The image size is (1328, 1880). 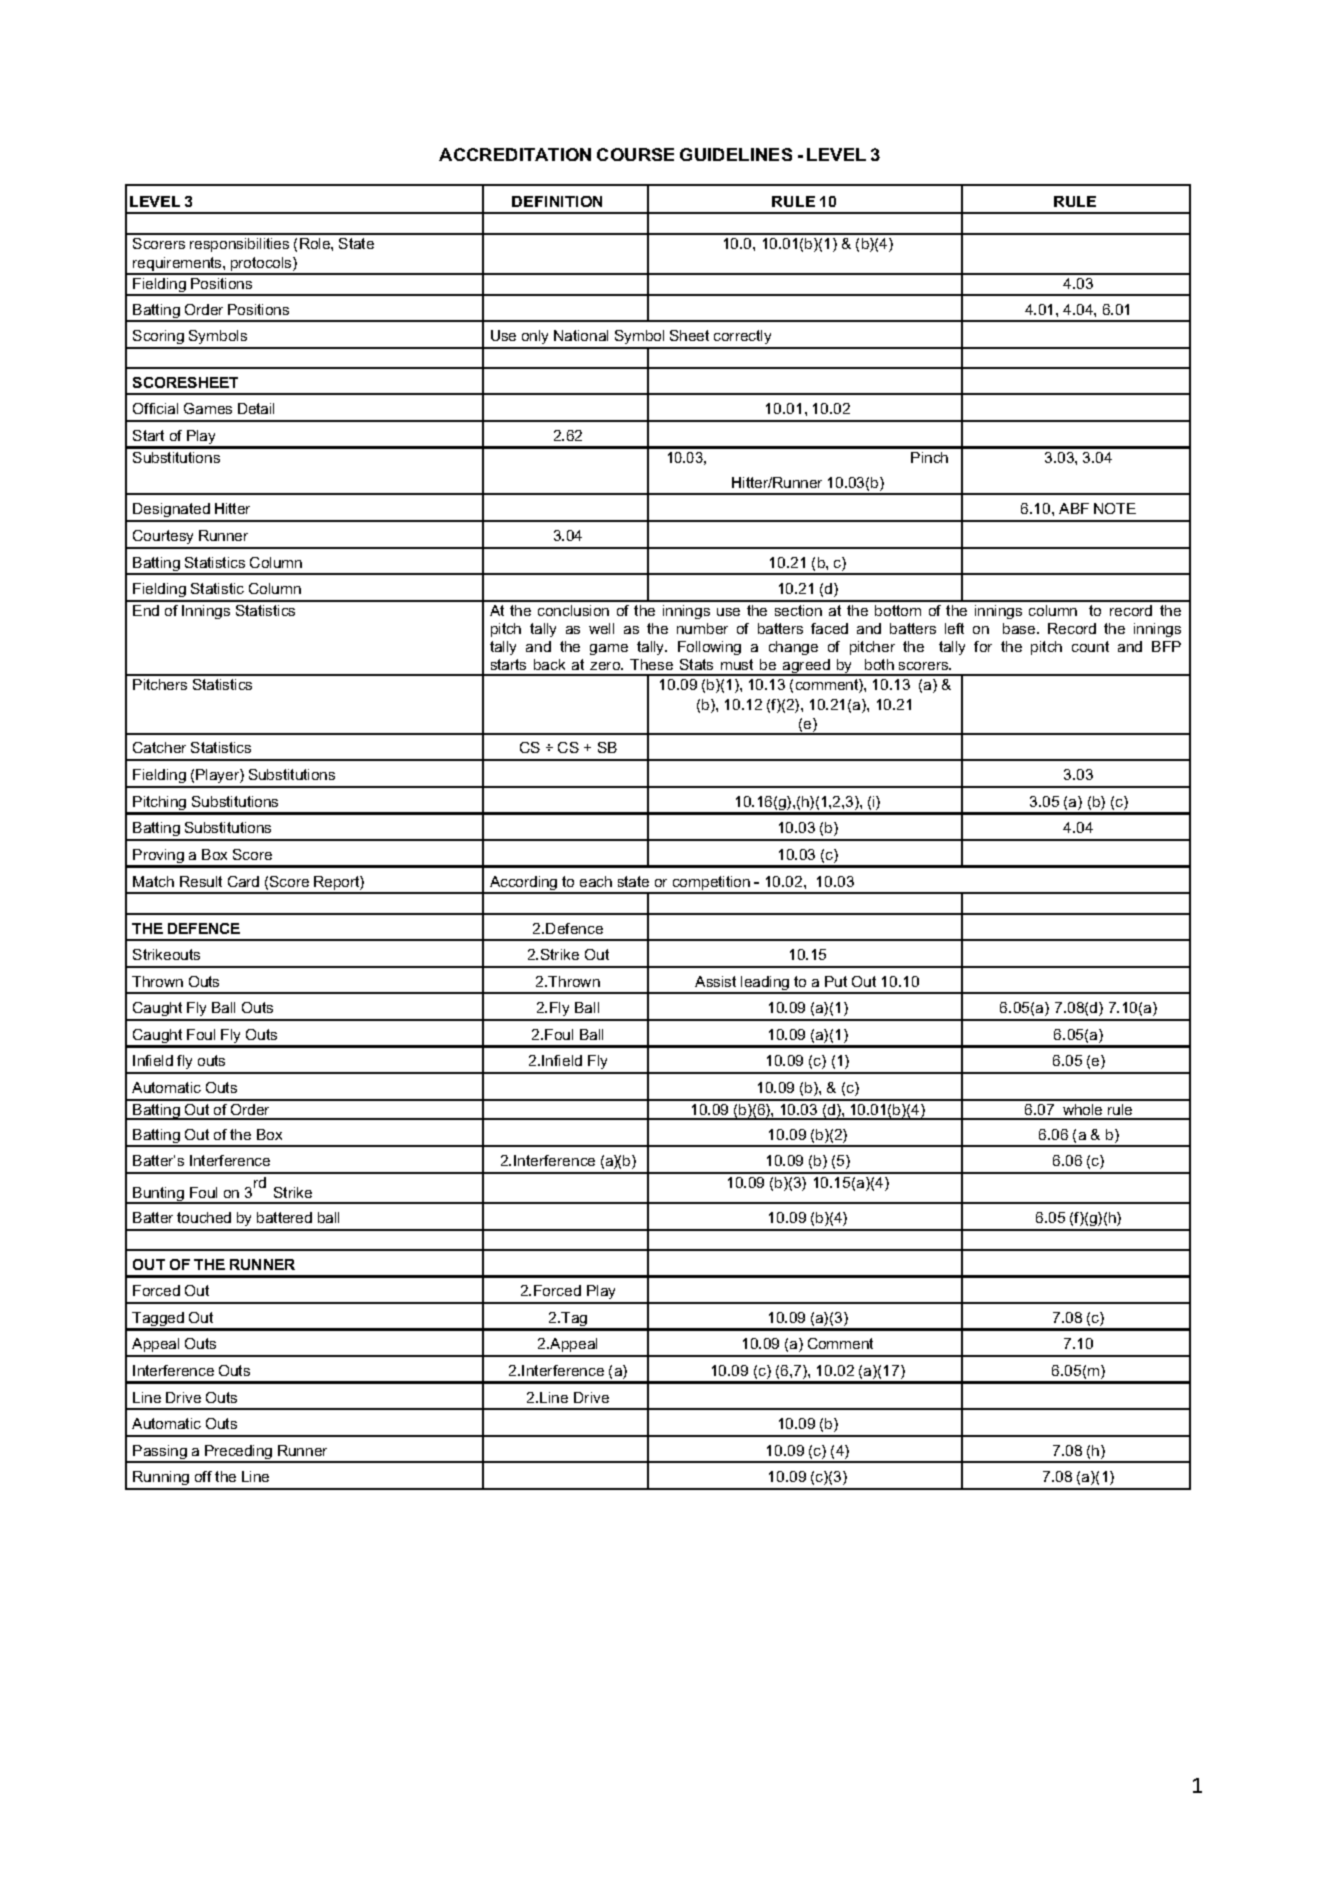 What do you see at coordinates (596, 881) in the screenshot?
I see `each` at bounding box center [596, 881].
